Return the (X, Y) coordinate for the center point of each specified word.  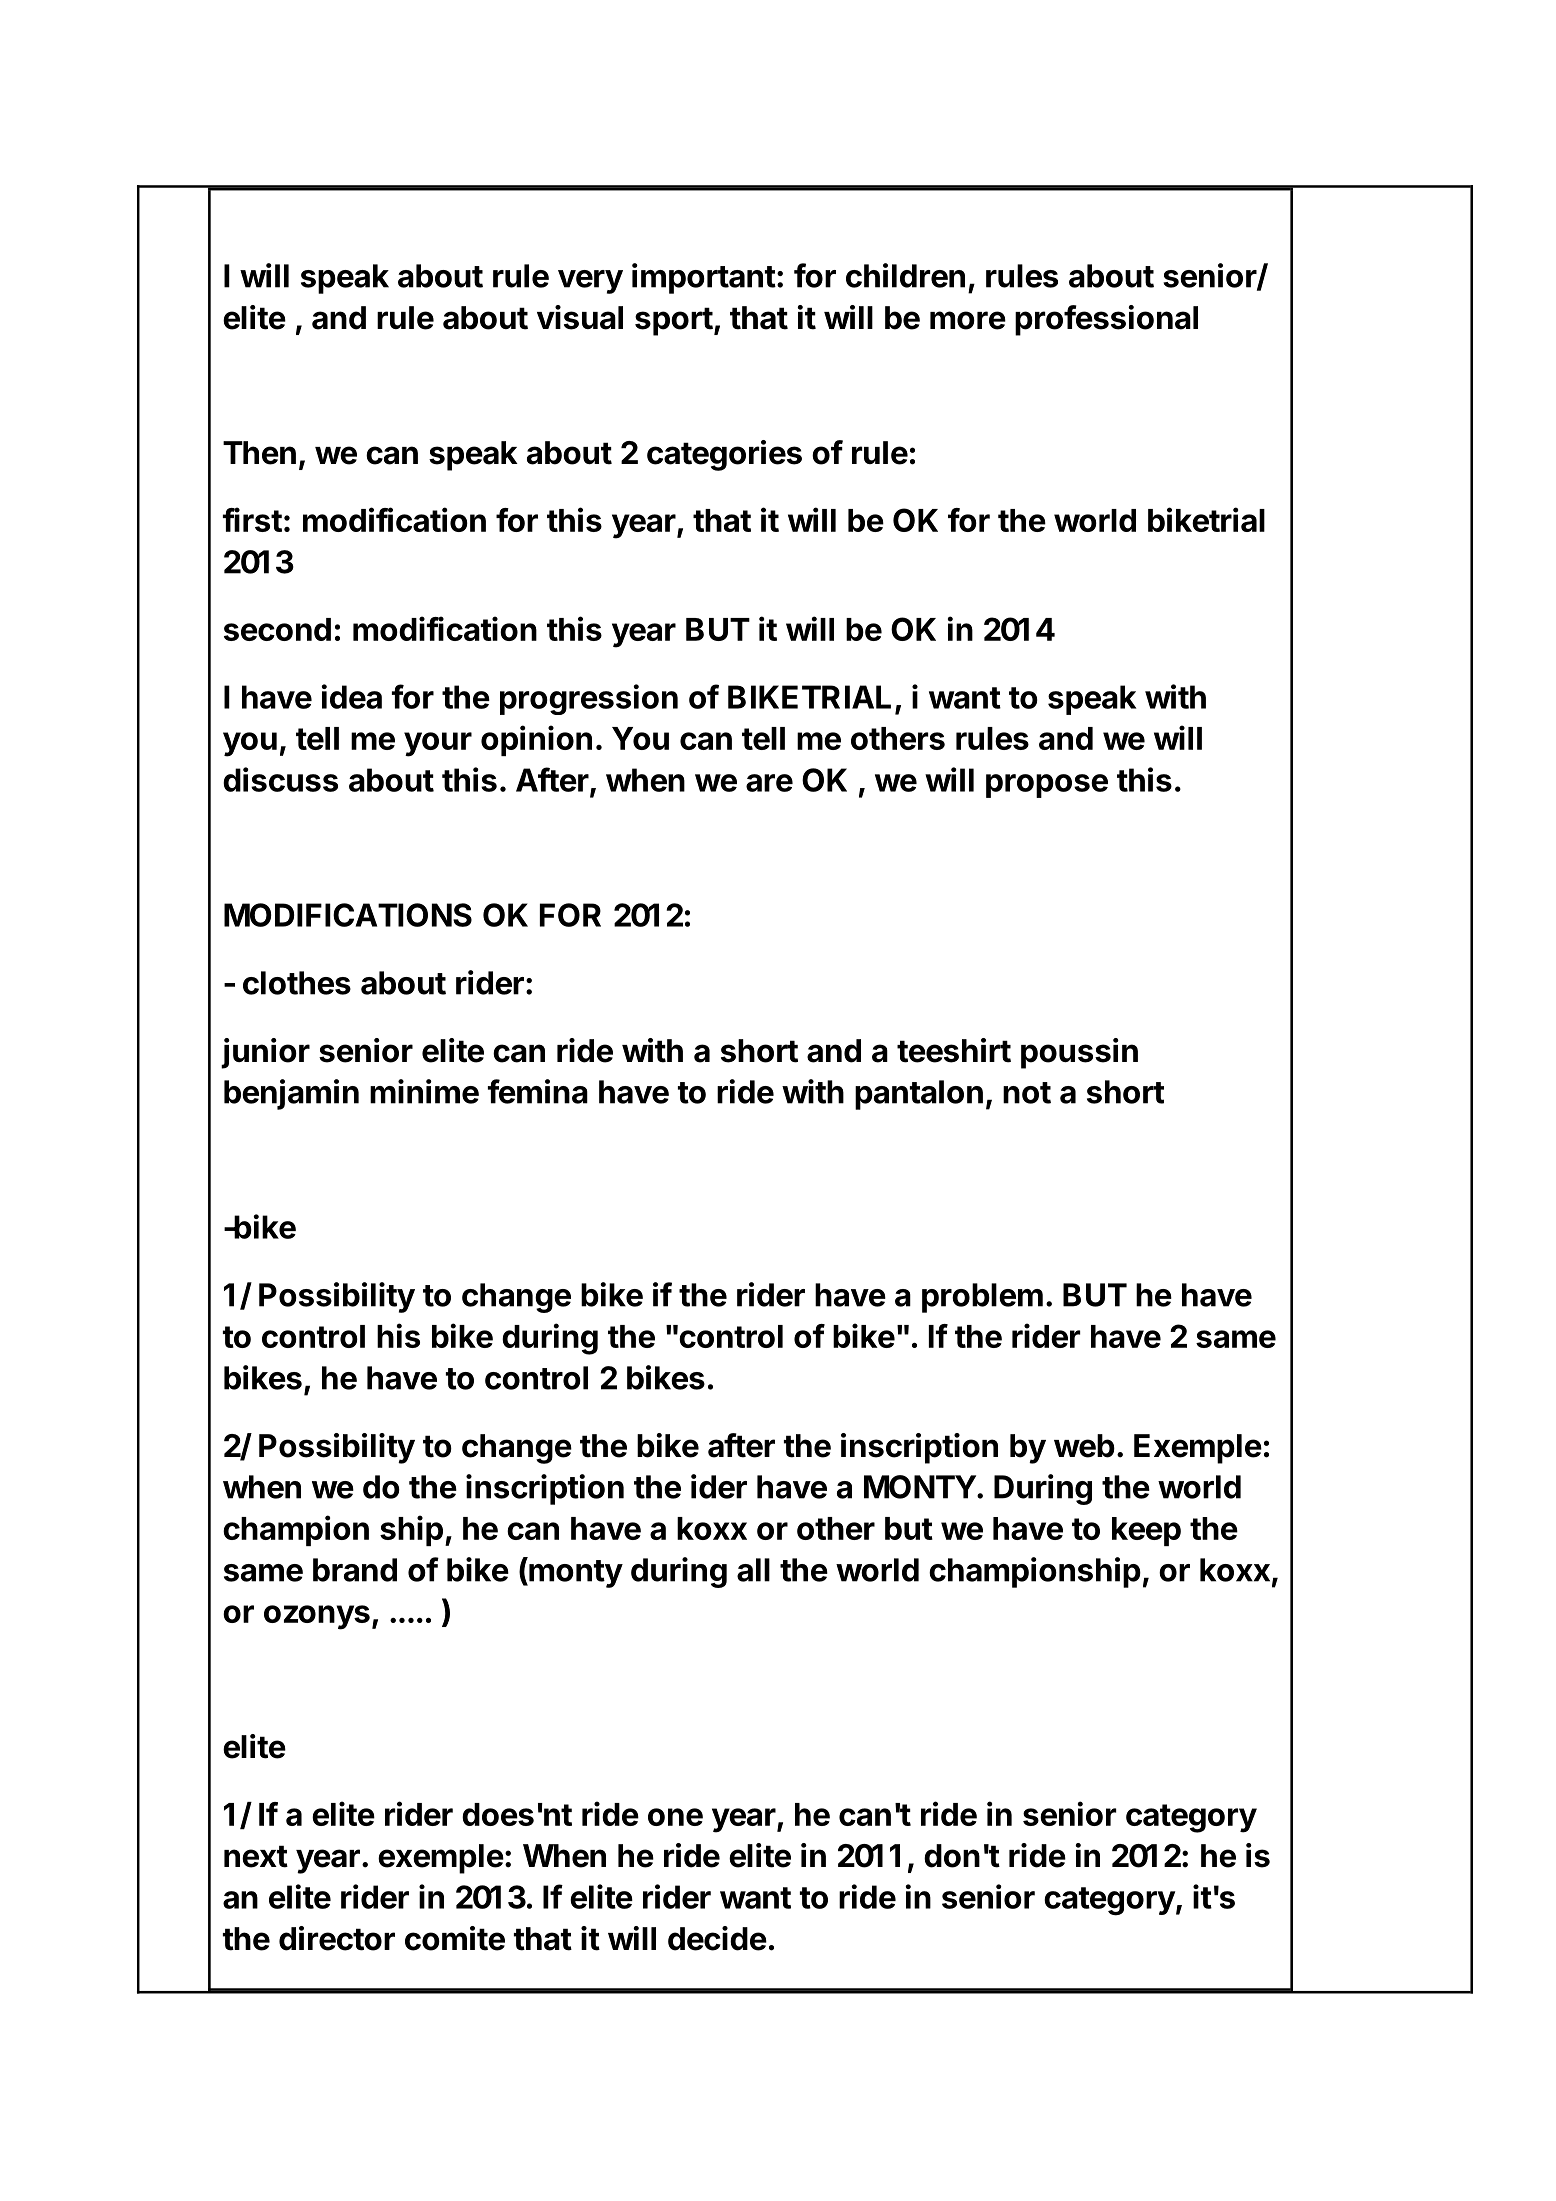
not (1027, 1093)
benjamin (291, 1094)
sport (674, 321)
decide (717, 1938)
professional (1106, 320)
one (675, 1817)
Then (259, 453)
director (337, 1938)
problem (982, 1298)
